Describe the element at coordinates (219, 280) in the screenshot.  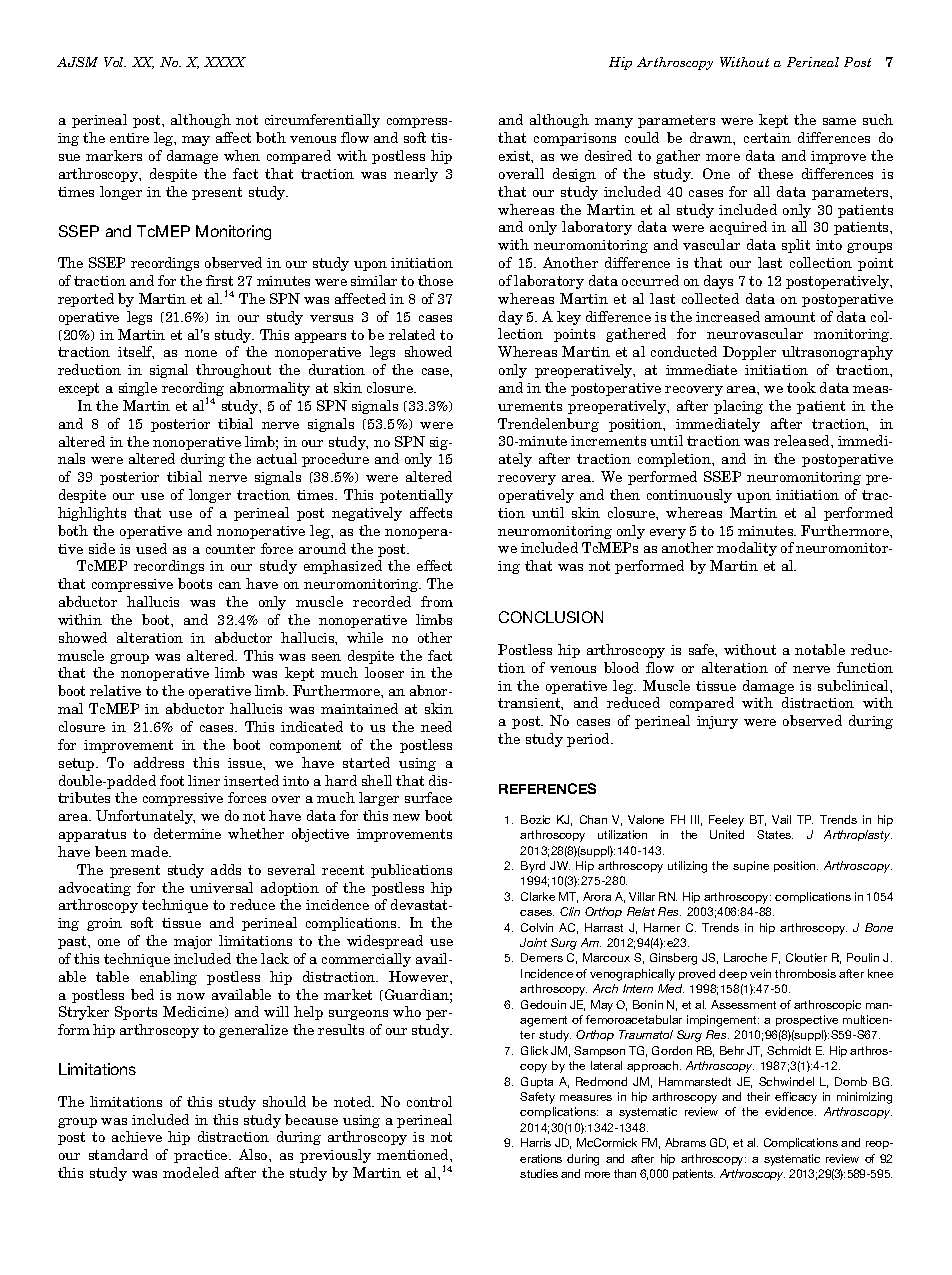
I see `first` at that location.
